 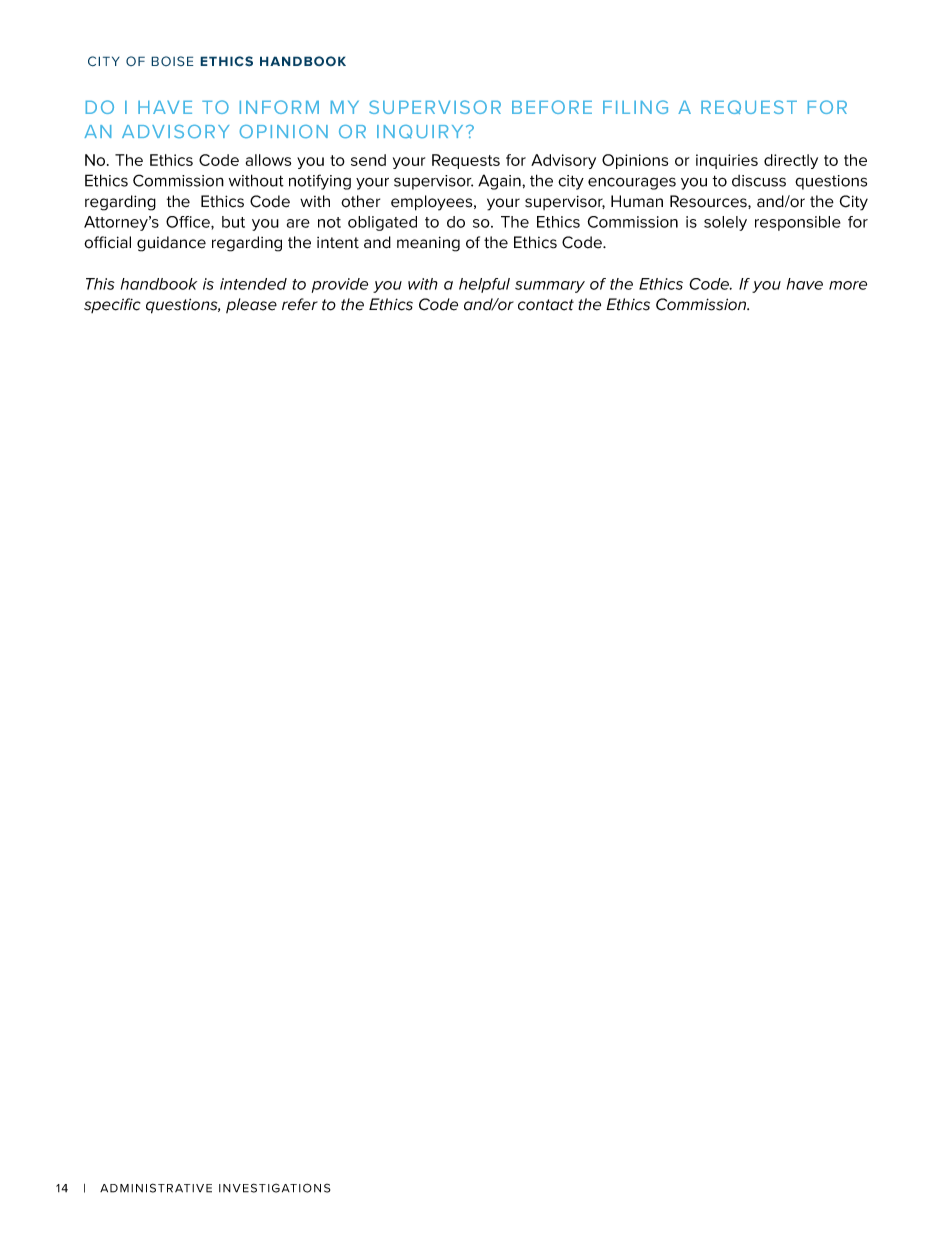 What do you see at coordinates (848, 285) in the screenshot?
I see `more` at bounding box center [848, 285].
